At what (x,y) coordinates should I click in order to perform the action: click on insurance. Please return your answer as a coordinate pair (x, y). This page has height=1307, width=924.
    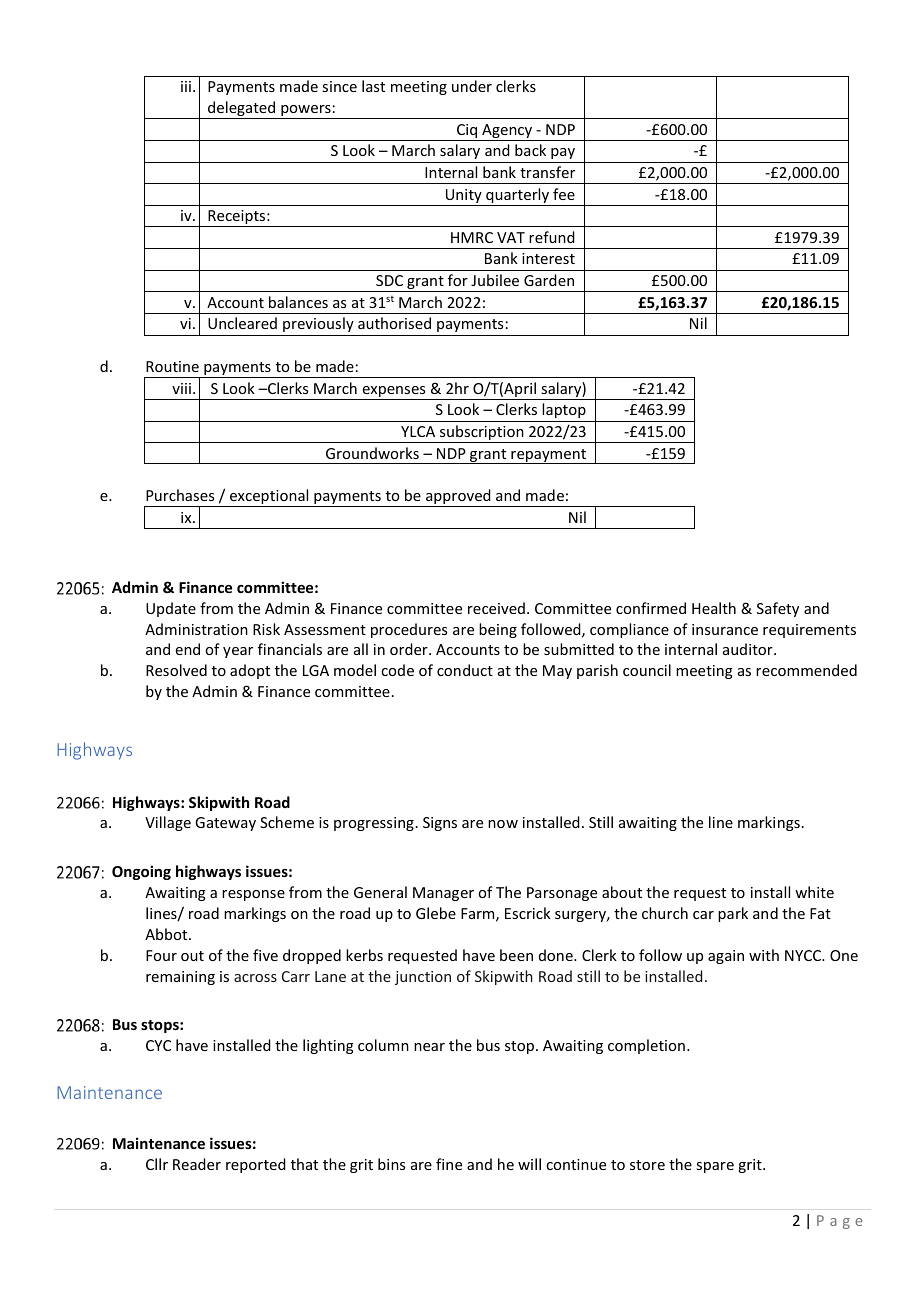
    Looking at the image, I should click on (725, 629).
